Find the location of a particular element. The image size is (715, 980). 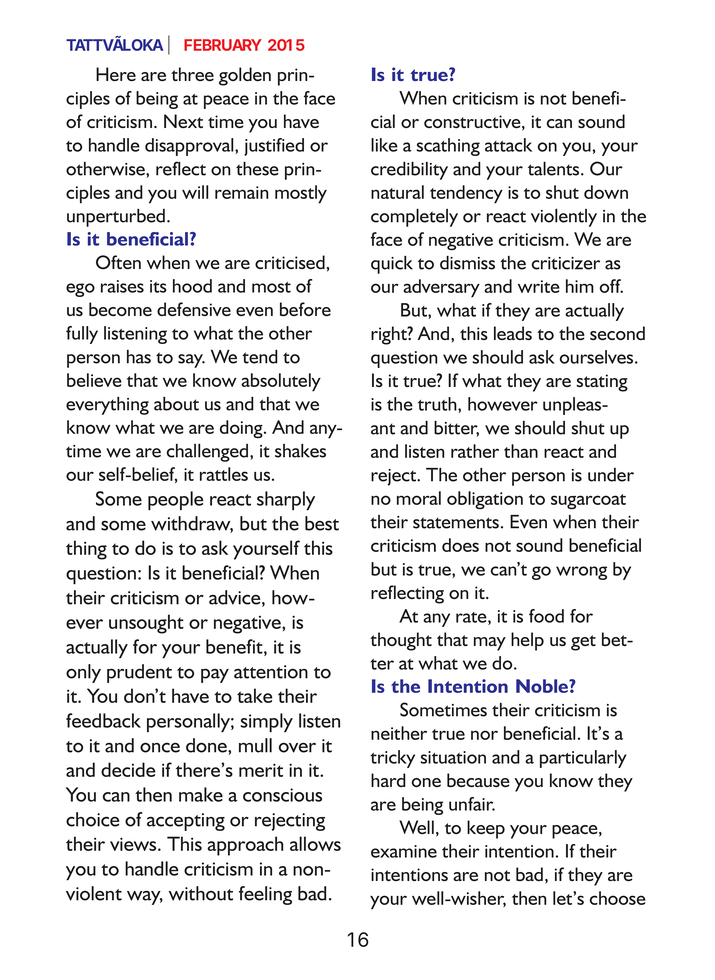

has is located at coordinates (139, 357).
